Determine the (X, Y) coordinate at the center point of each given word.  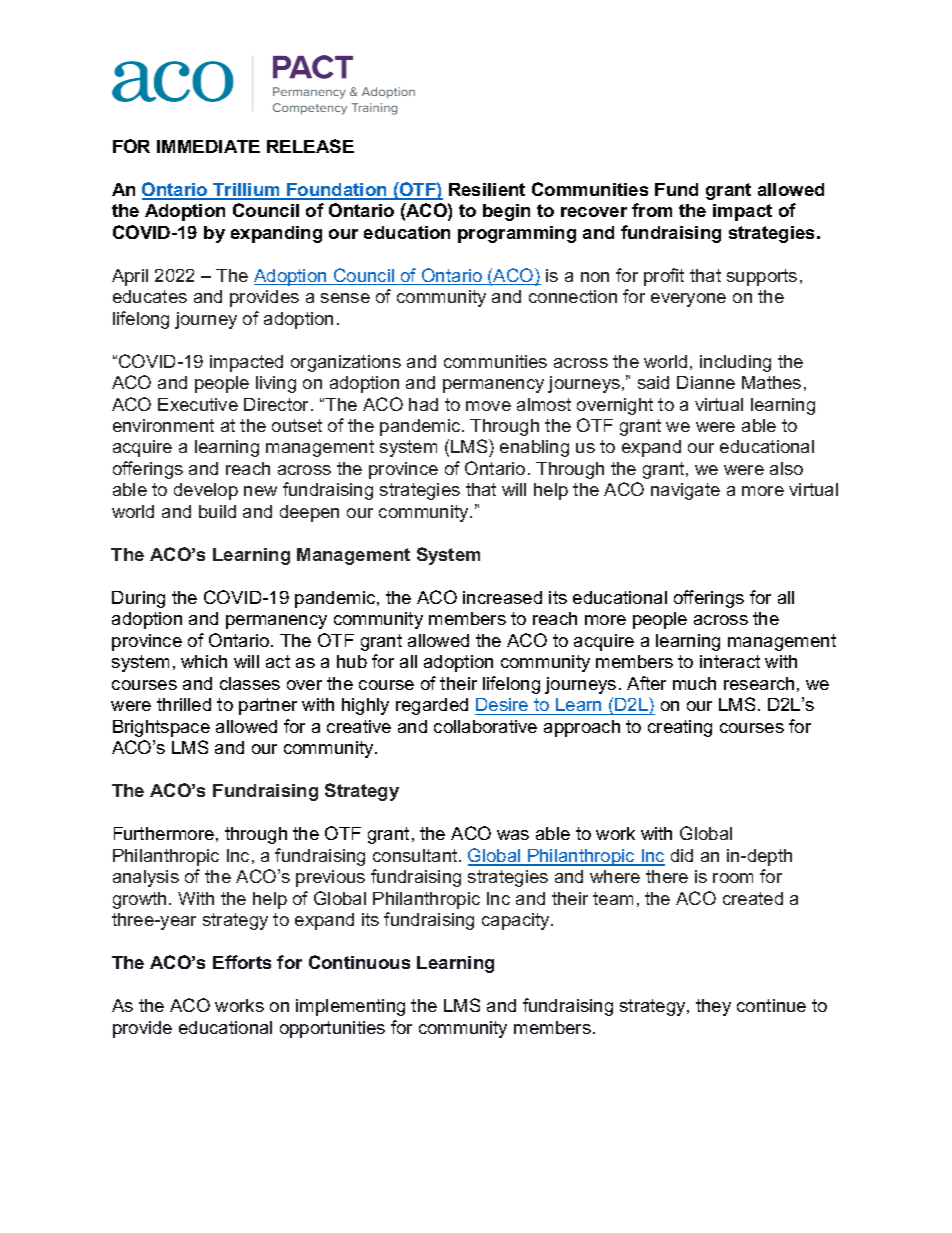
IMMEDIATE (208, 146)
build (217, 511)
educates (150, 296)
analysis (146, 878)
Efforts (242, 962)
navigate (685, 491)
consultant (416, 855)
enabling (534, 448)
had (423, 404)
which (204, 661)
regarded (432, 706)
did (682, 855)
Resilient (487, 189)
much (694, 683)
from (652, 210)
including (735, 363)
